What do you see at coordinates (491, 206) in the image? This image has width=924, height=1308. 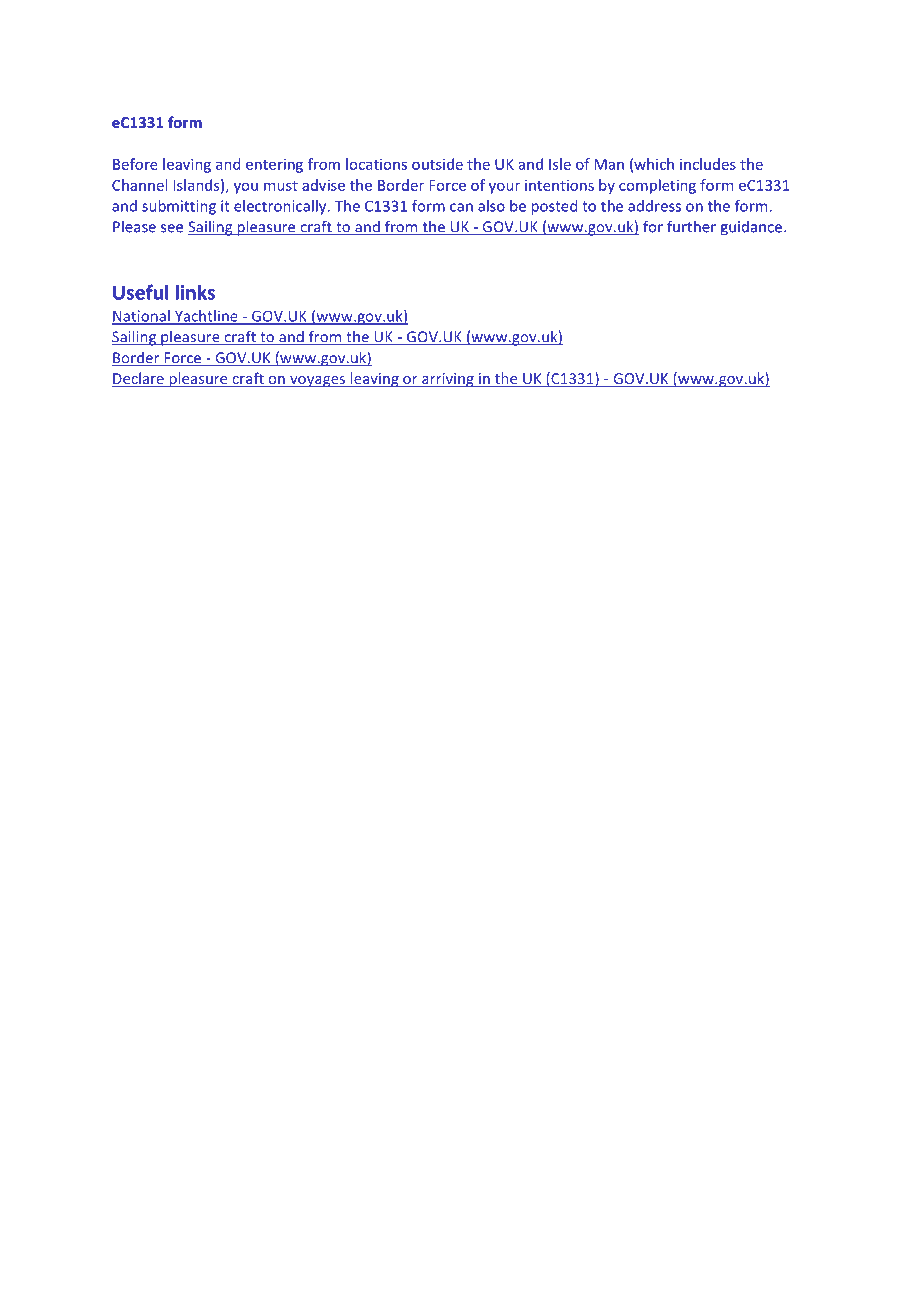 I see `also` at bounding box center [491, 206].
